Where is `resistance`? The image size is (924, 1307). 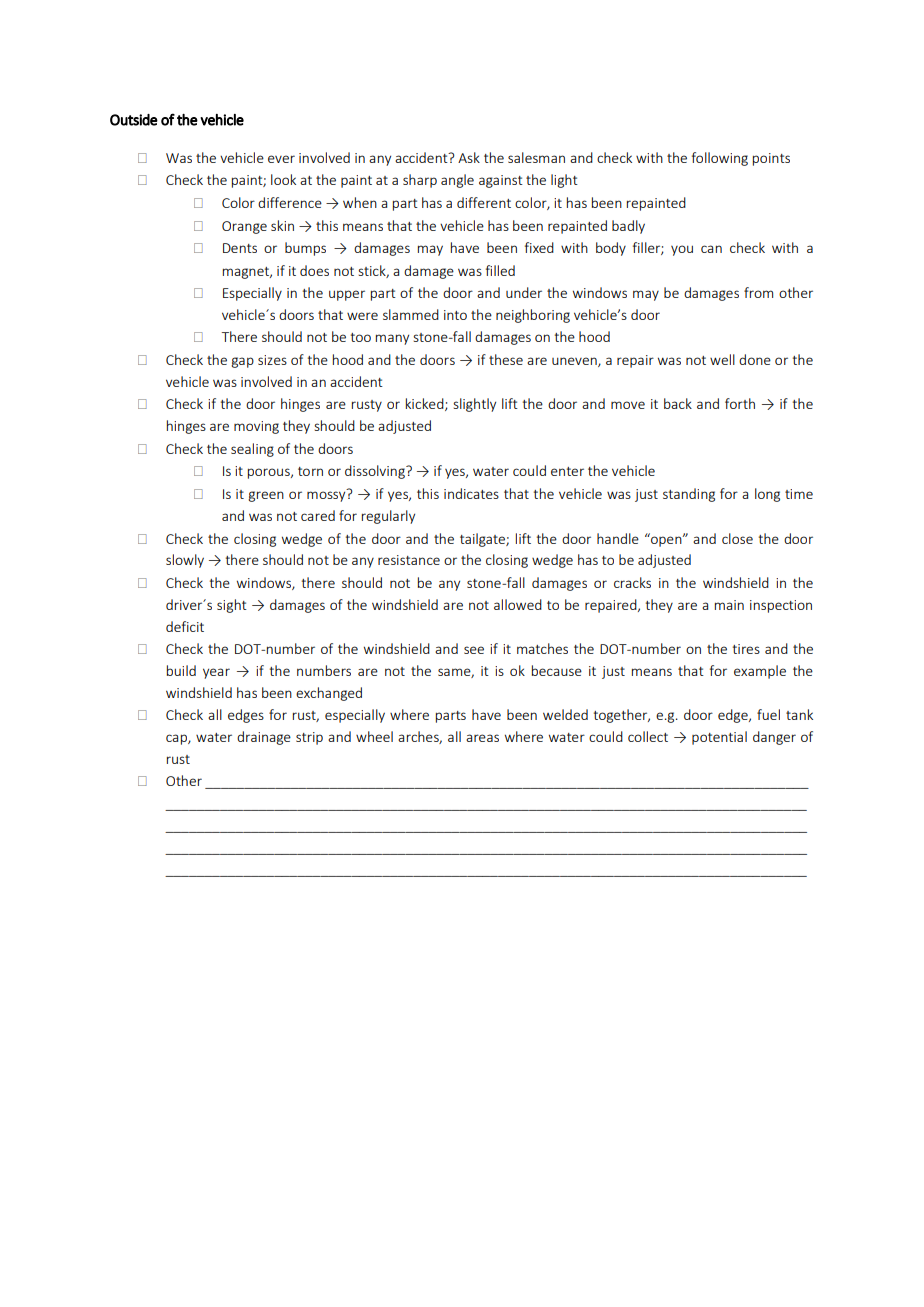
resistance is located at coordinates (409, 560).
